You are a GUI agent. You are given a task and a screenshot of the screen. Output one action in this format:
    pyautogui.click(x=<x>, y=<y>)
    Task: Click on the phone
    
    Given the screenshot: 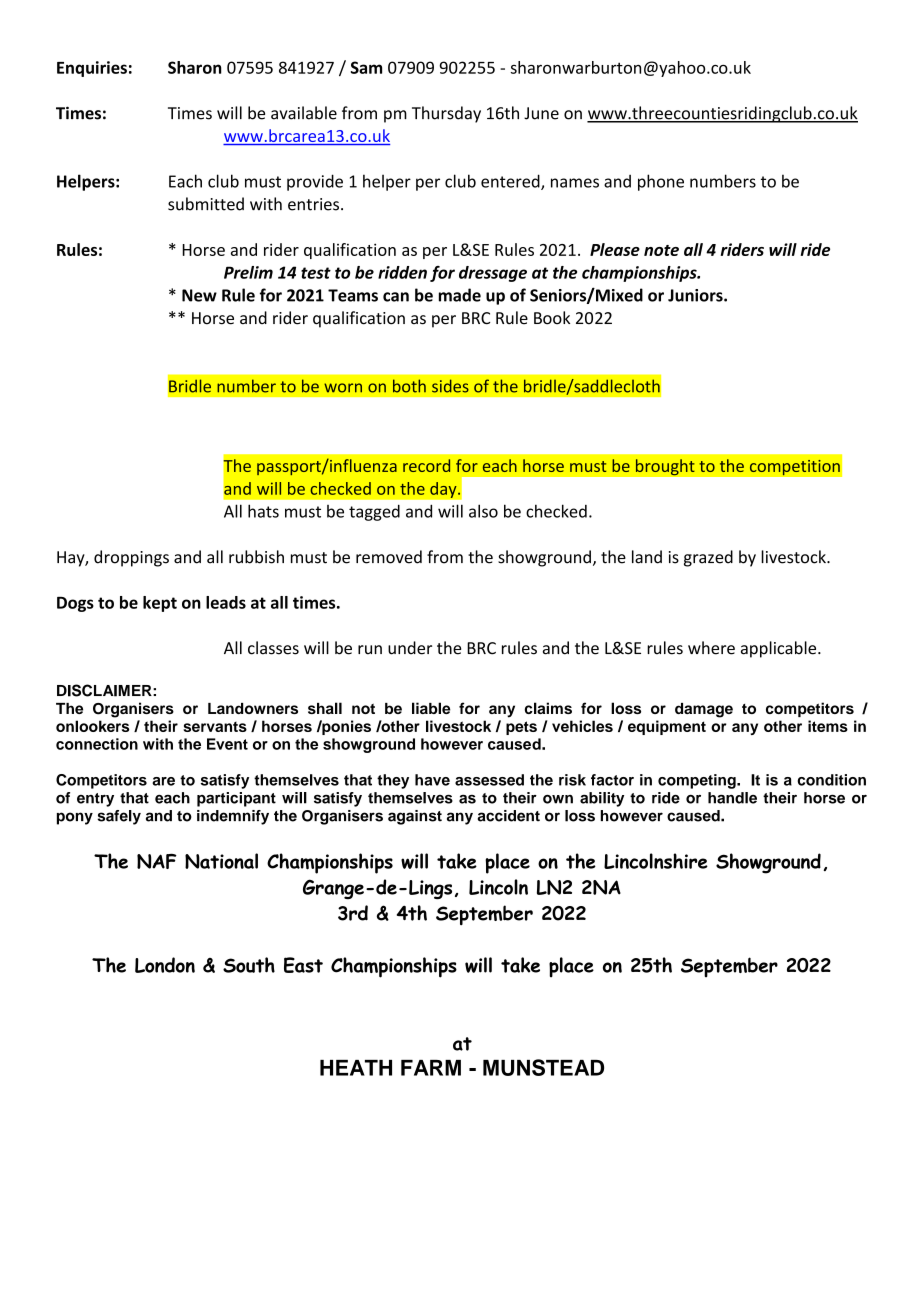 What is the action you would take?
    pyautogui.click(x=661, y=182)
